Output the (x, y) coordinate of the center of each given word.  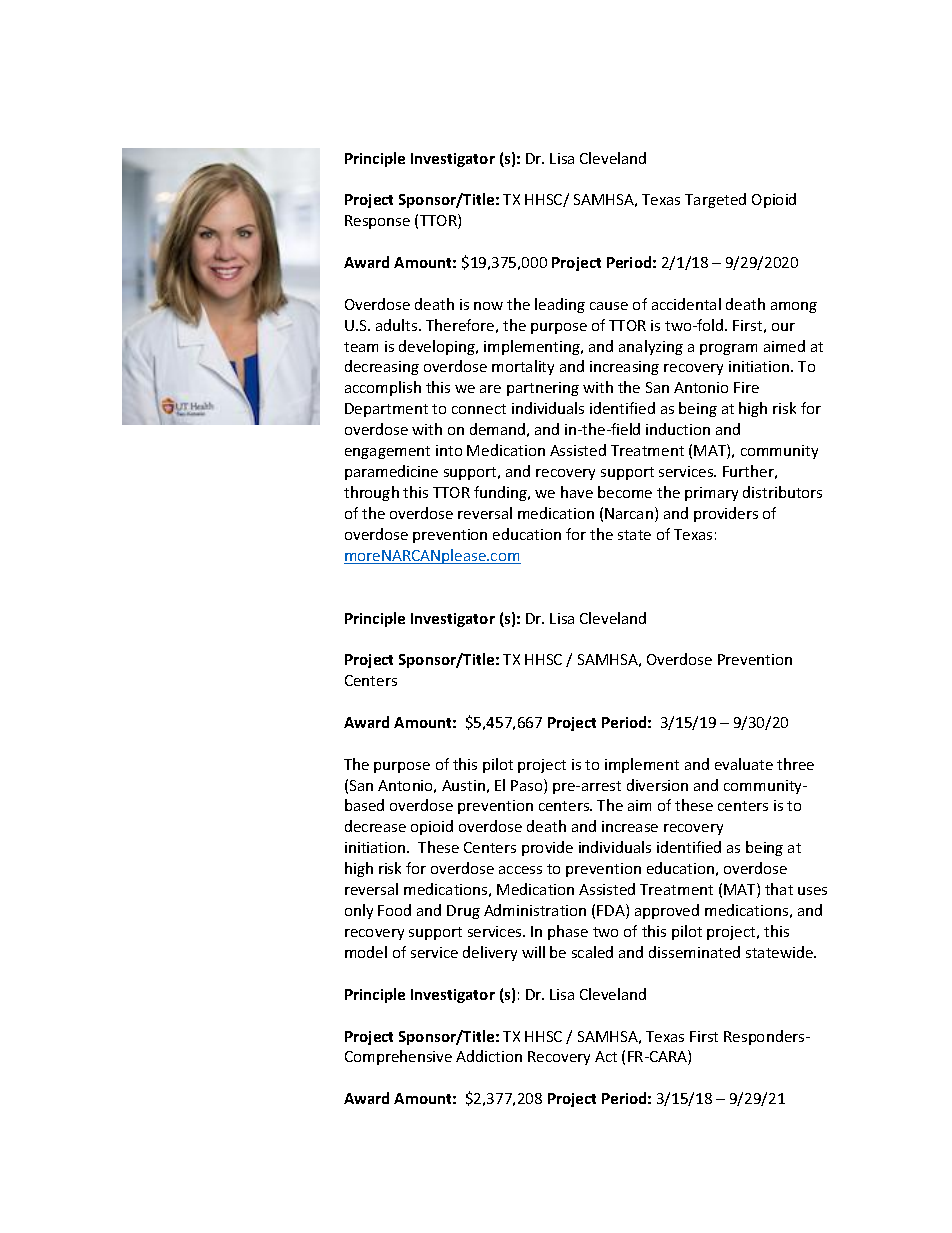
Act (606, 1056)
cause (609, 306)
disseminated (694, 952)
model (366, 952)
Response (377, 222)
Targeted (715, 200)
